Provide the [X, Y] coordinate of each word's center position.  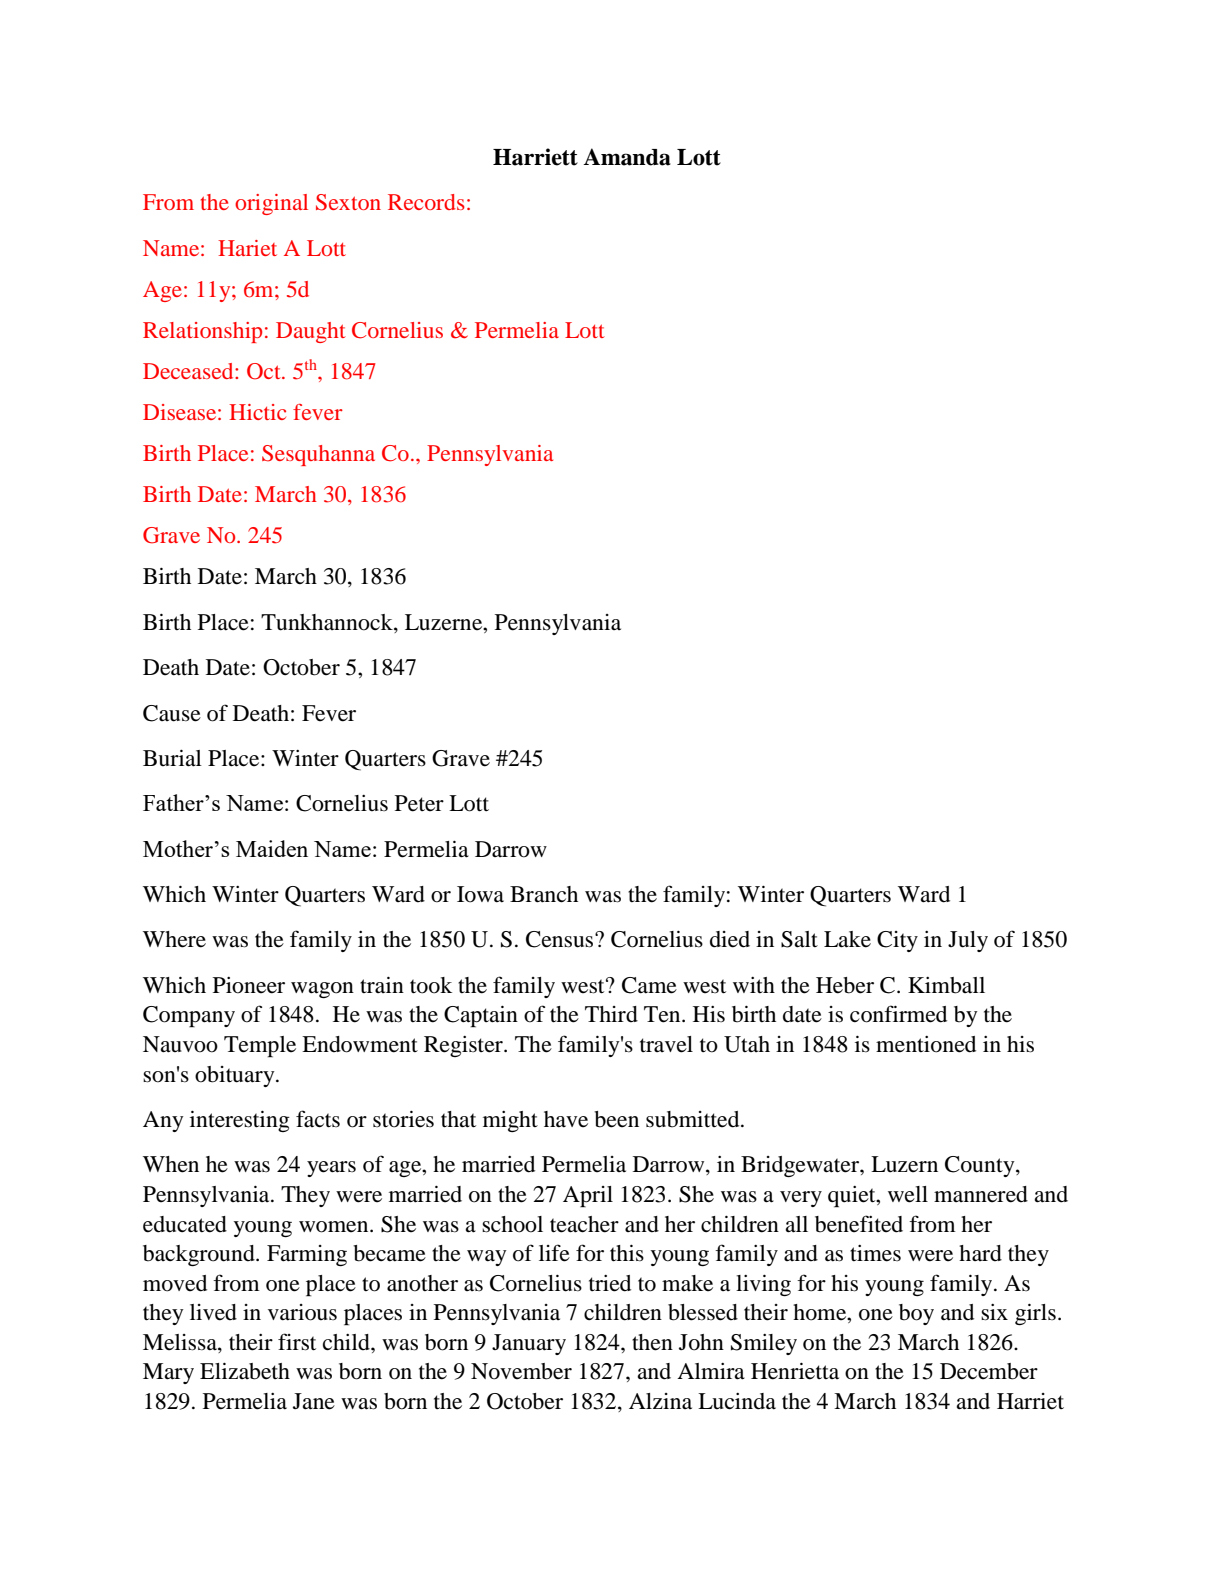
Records [426, 202]
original [271, 204]
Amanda [627, 157]
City [897, 941]
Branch [544, 894]
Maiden [272, 848]
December [989, 1371]
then [652, 1342]
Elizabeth [245, 1371]
